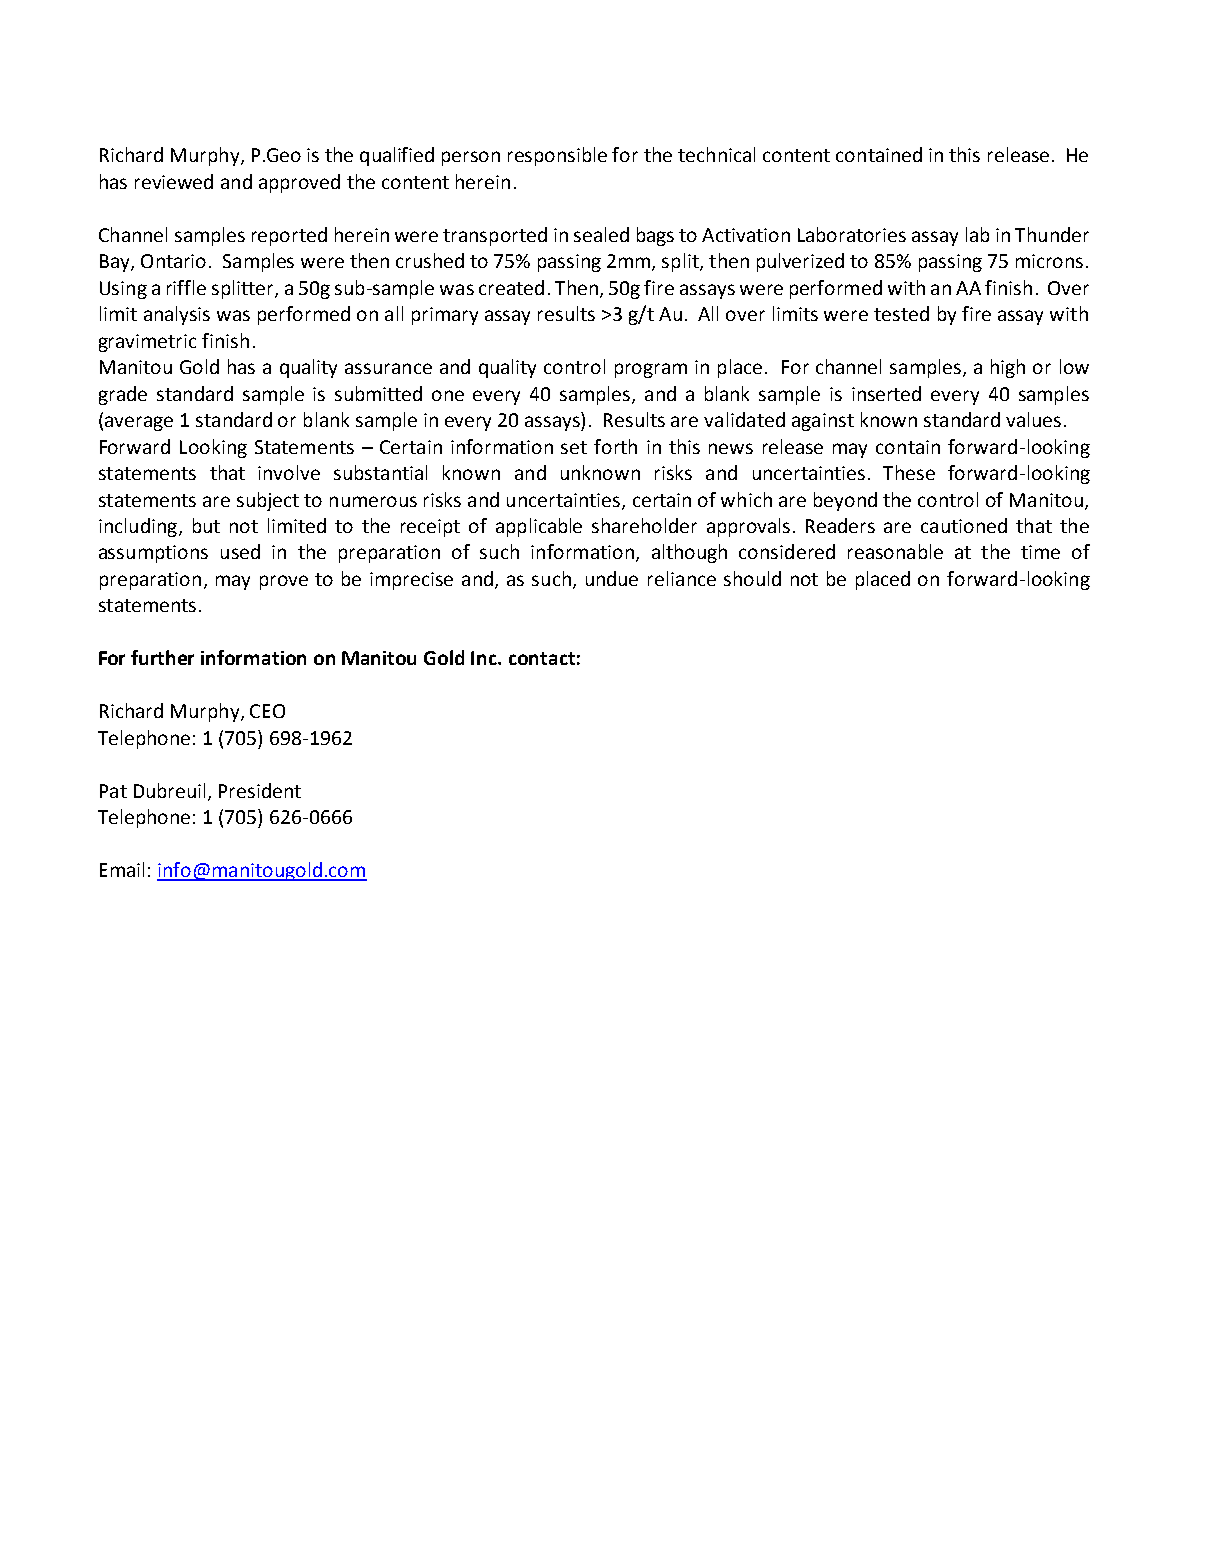  What do you see at coordinates (174, 181) in the screenshot?
I see `reviewed` at bounding box center [174, 181].
